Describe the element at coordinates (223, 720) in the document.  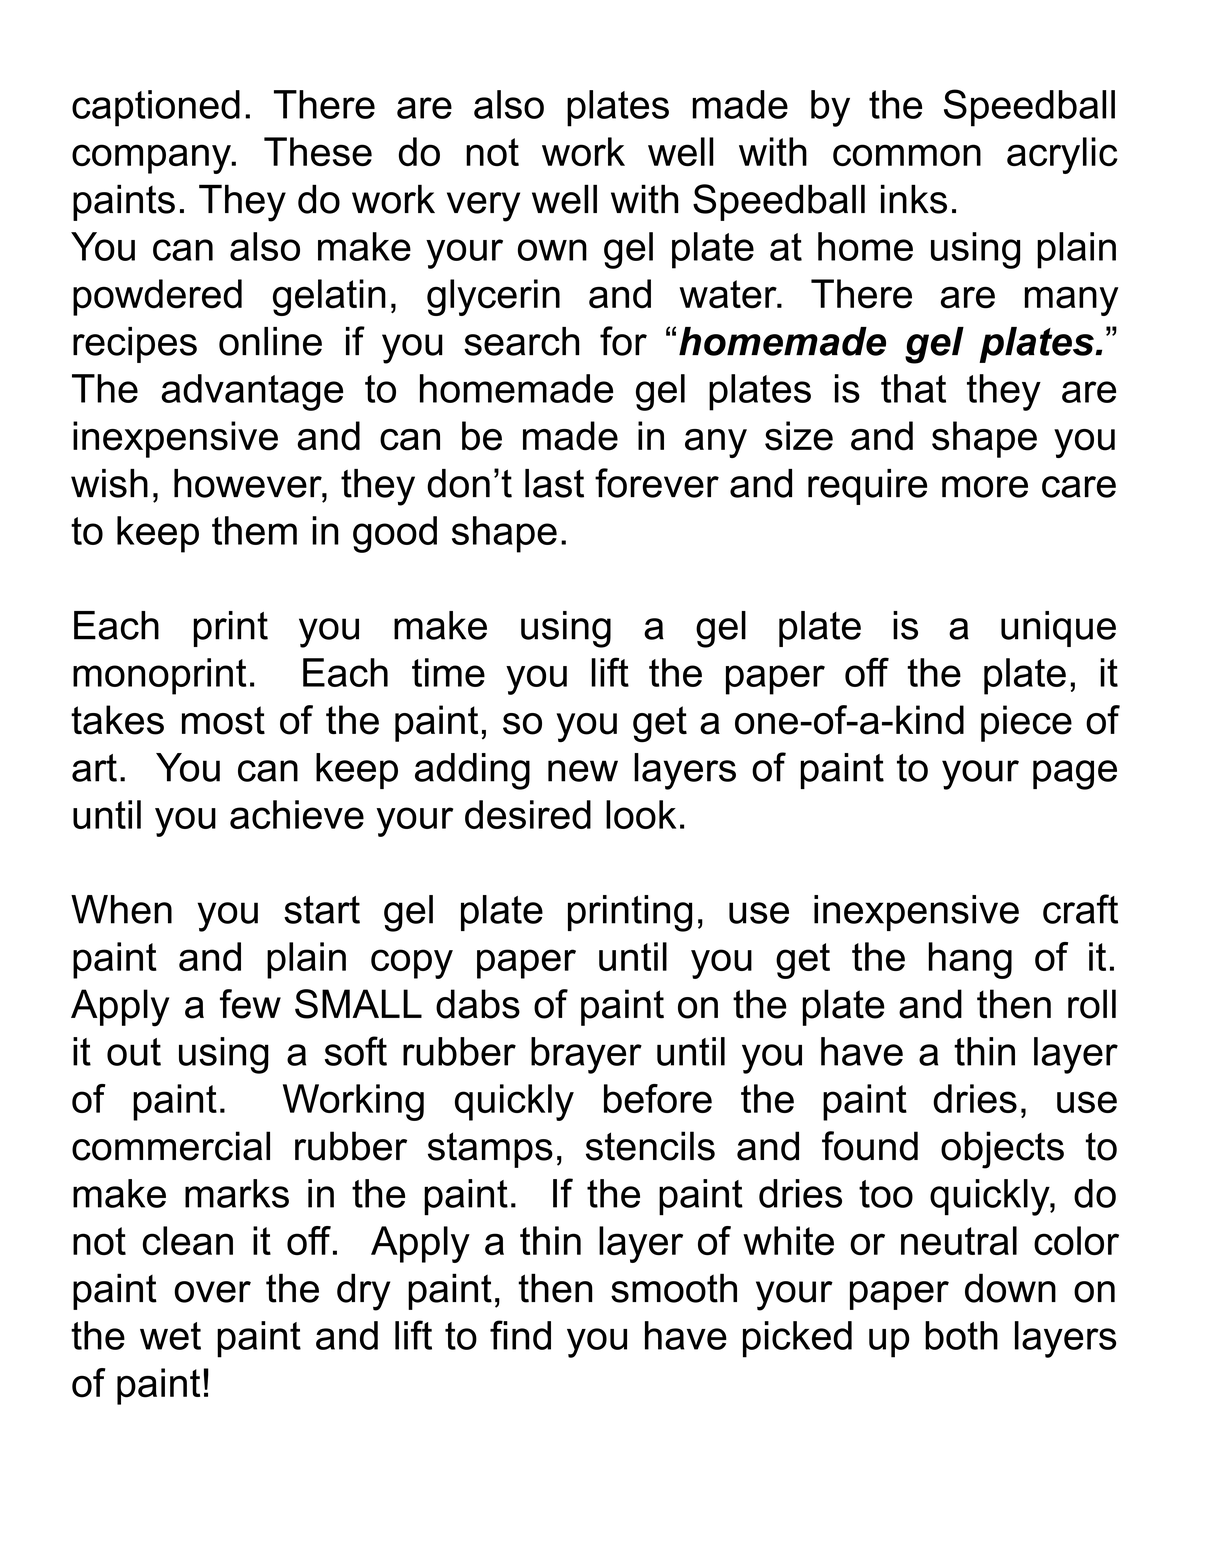
I see `most` at that location.
